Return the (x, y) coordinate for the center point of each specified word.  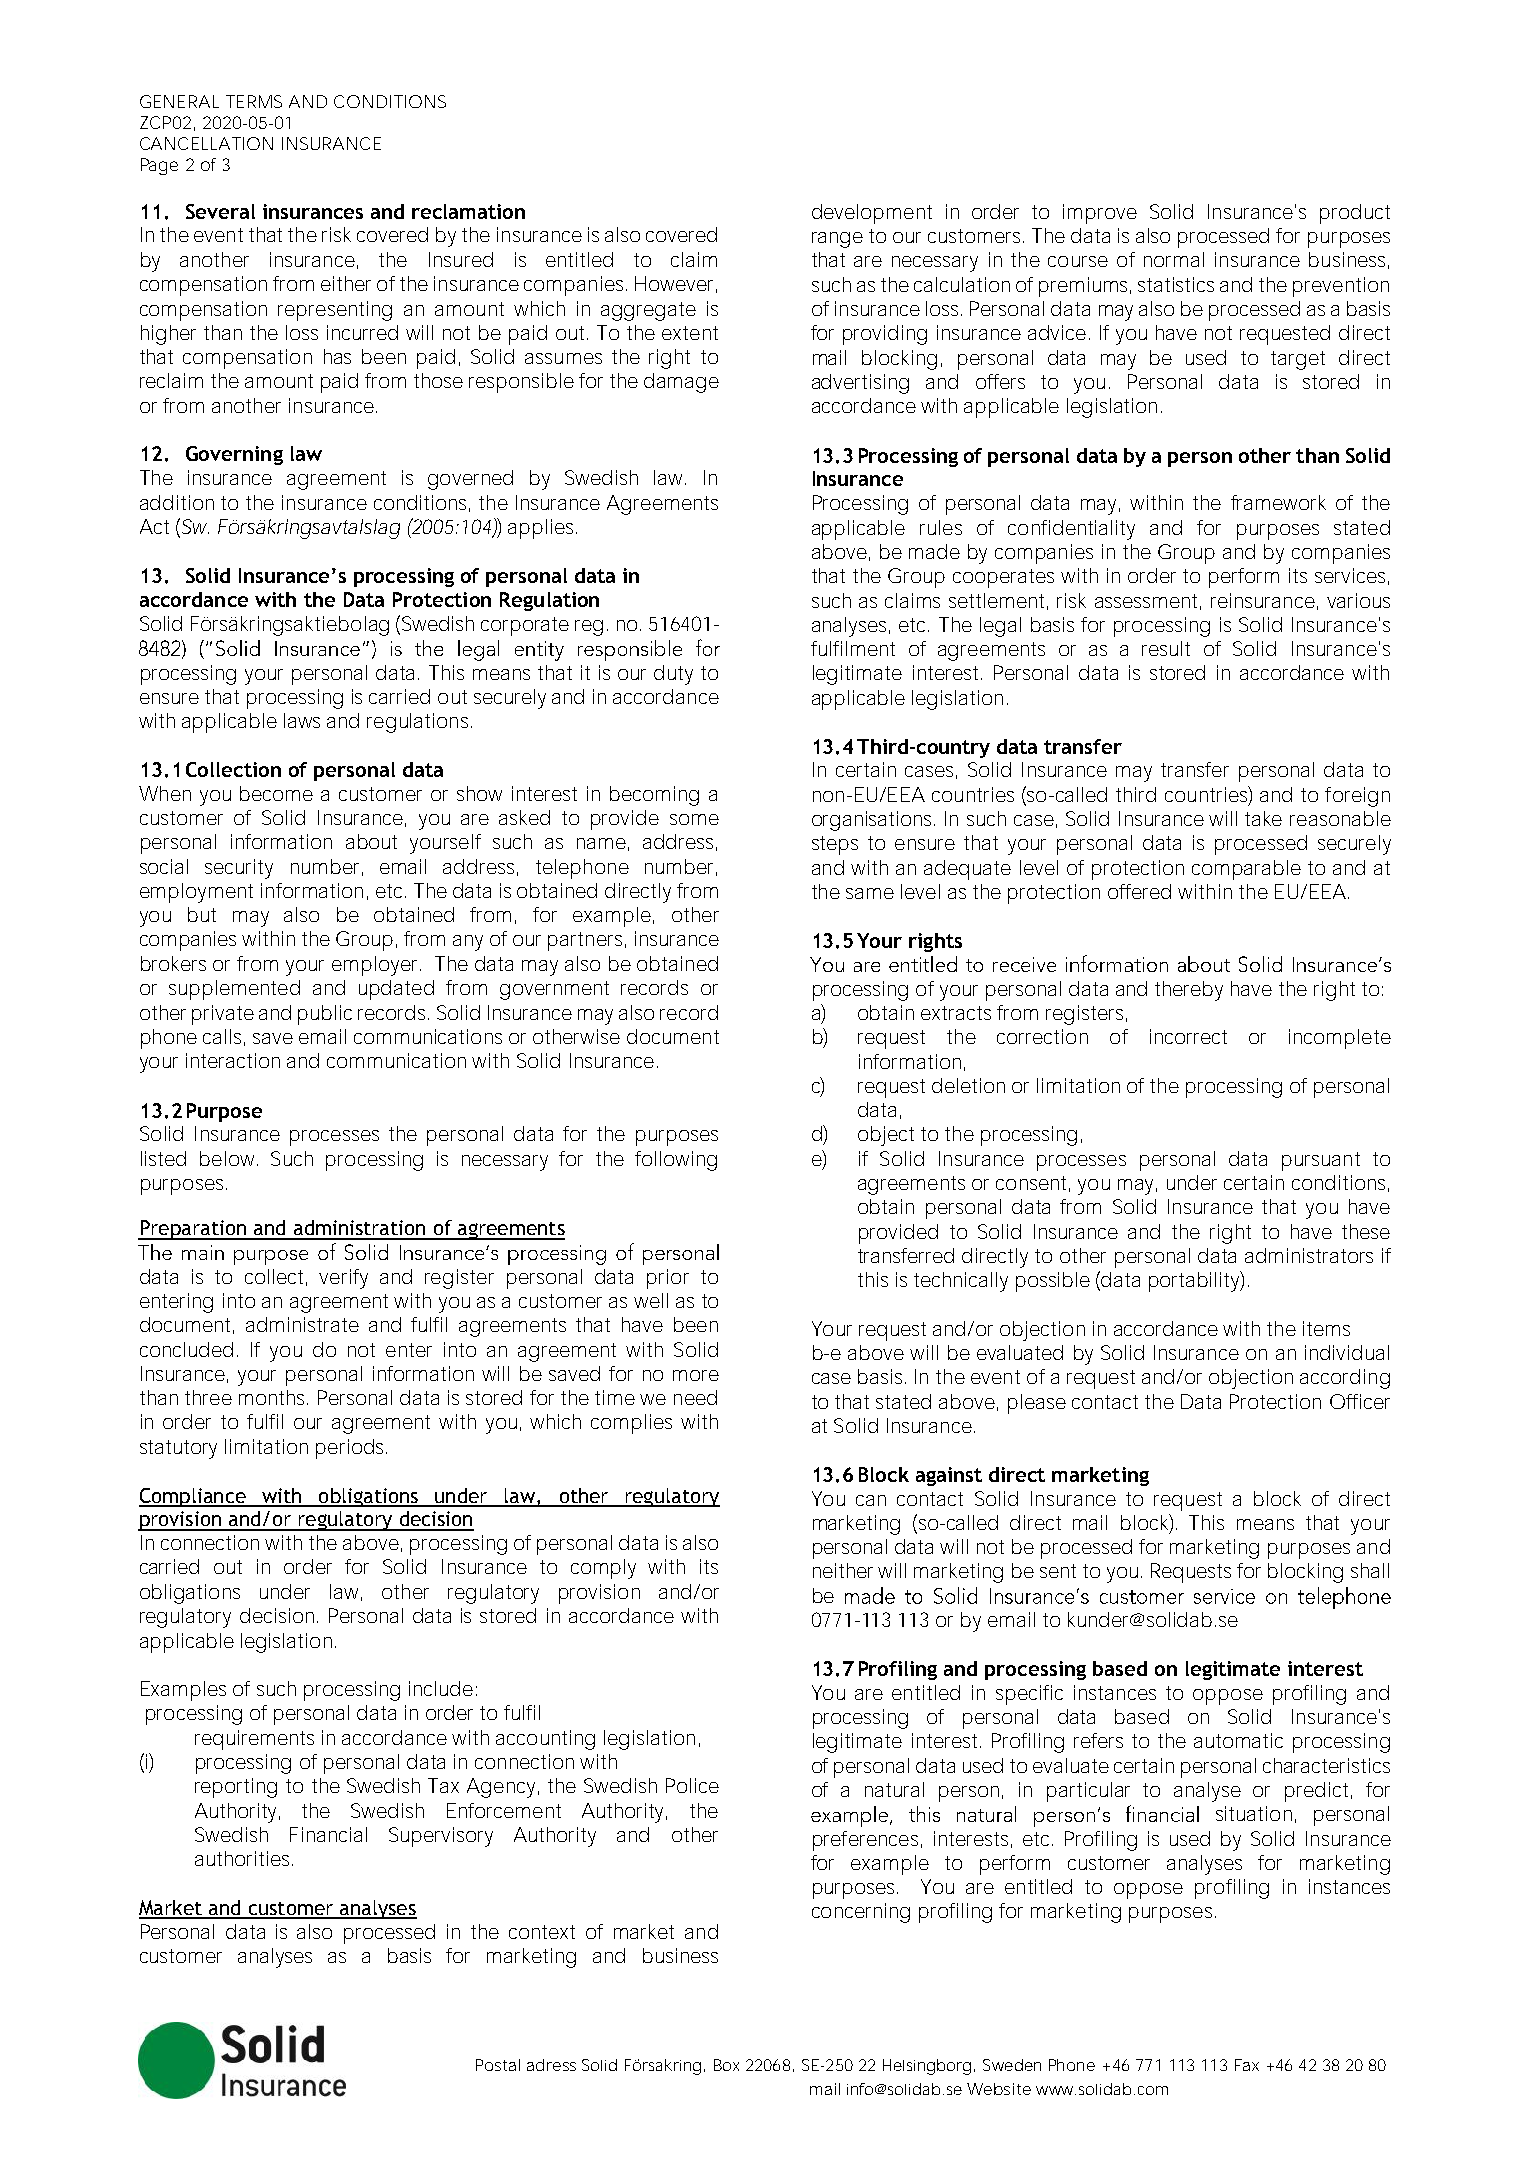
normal (1174, 259)
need (695, 1397)
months (273, 1397)
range (837, 240)
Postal (498, 2065)
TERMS (254, 101)
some (694, 819)
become (276, 793)
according (1345, 1379)
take (1263, 818)
